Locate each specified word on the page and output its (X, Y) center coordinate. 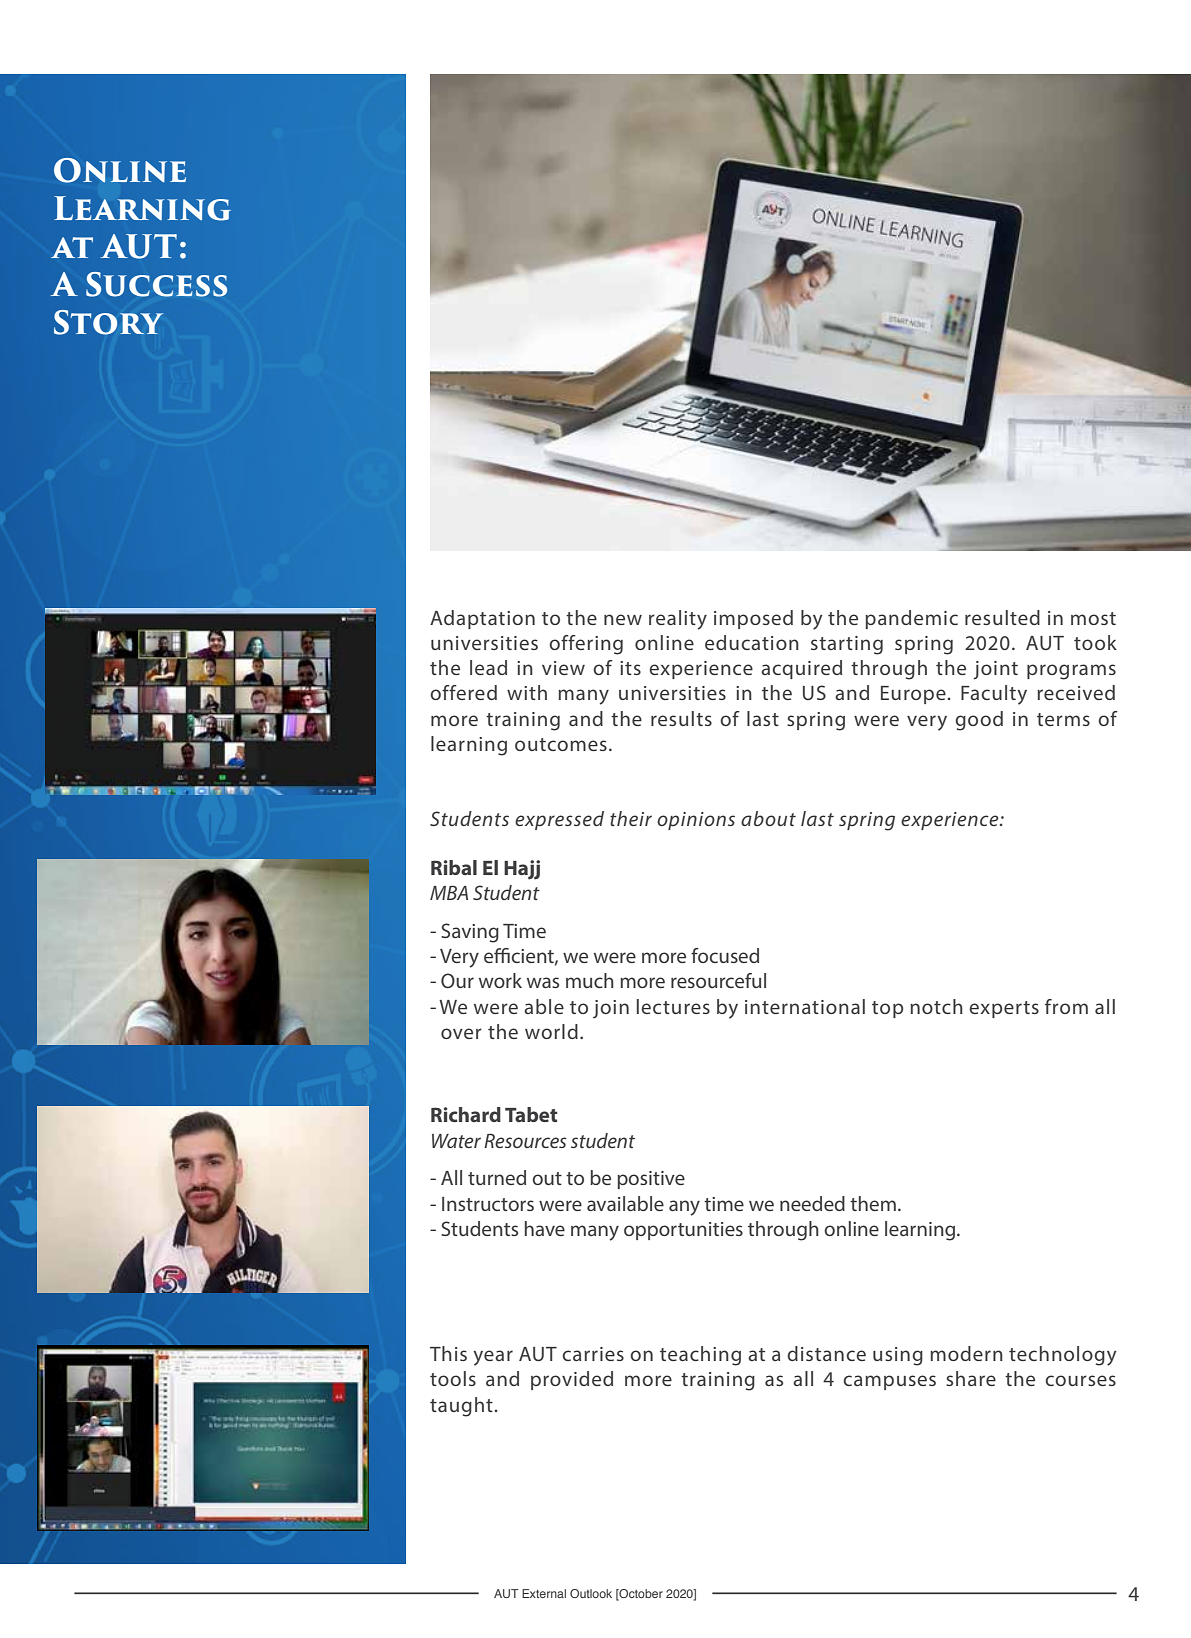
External (544, 1593)
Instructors (488, 1204)
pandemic (911, 619)
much (590, 980)
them (873, 1203)
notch (936, 1006)
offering (586, 645)
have (545, 1228)
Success (156, 284)
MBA (449, 892)
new (623, 619)
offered (463, 692)
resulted (1002, 617)
